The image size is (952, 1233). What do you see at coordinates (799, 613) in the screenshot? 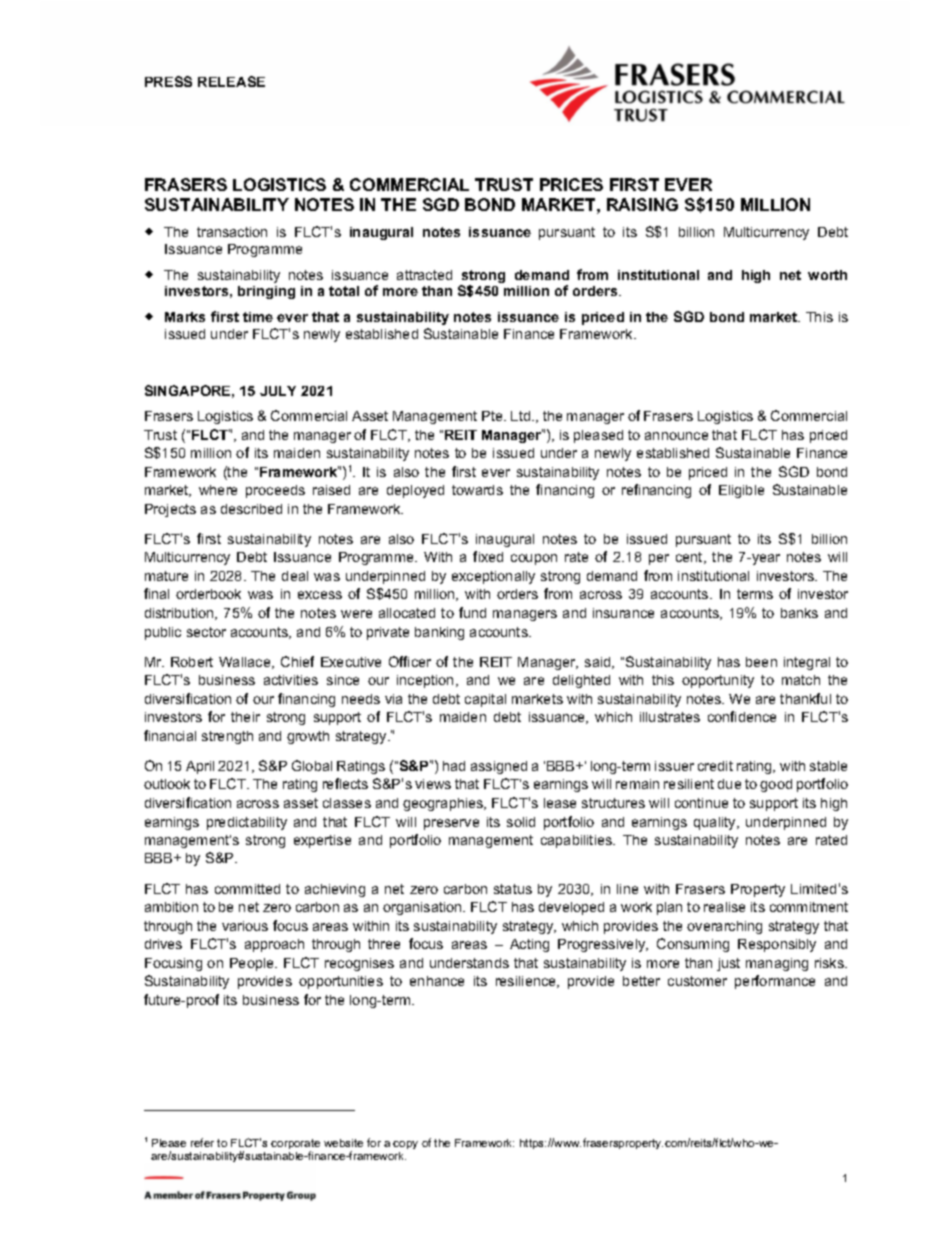
I see `banks` at bounding box center [799, 613].
